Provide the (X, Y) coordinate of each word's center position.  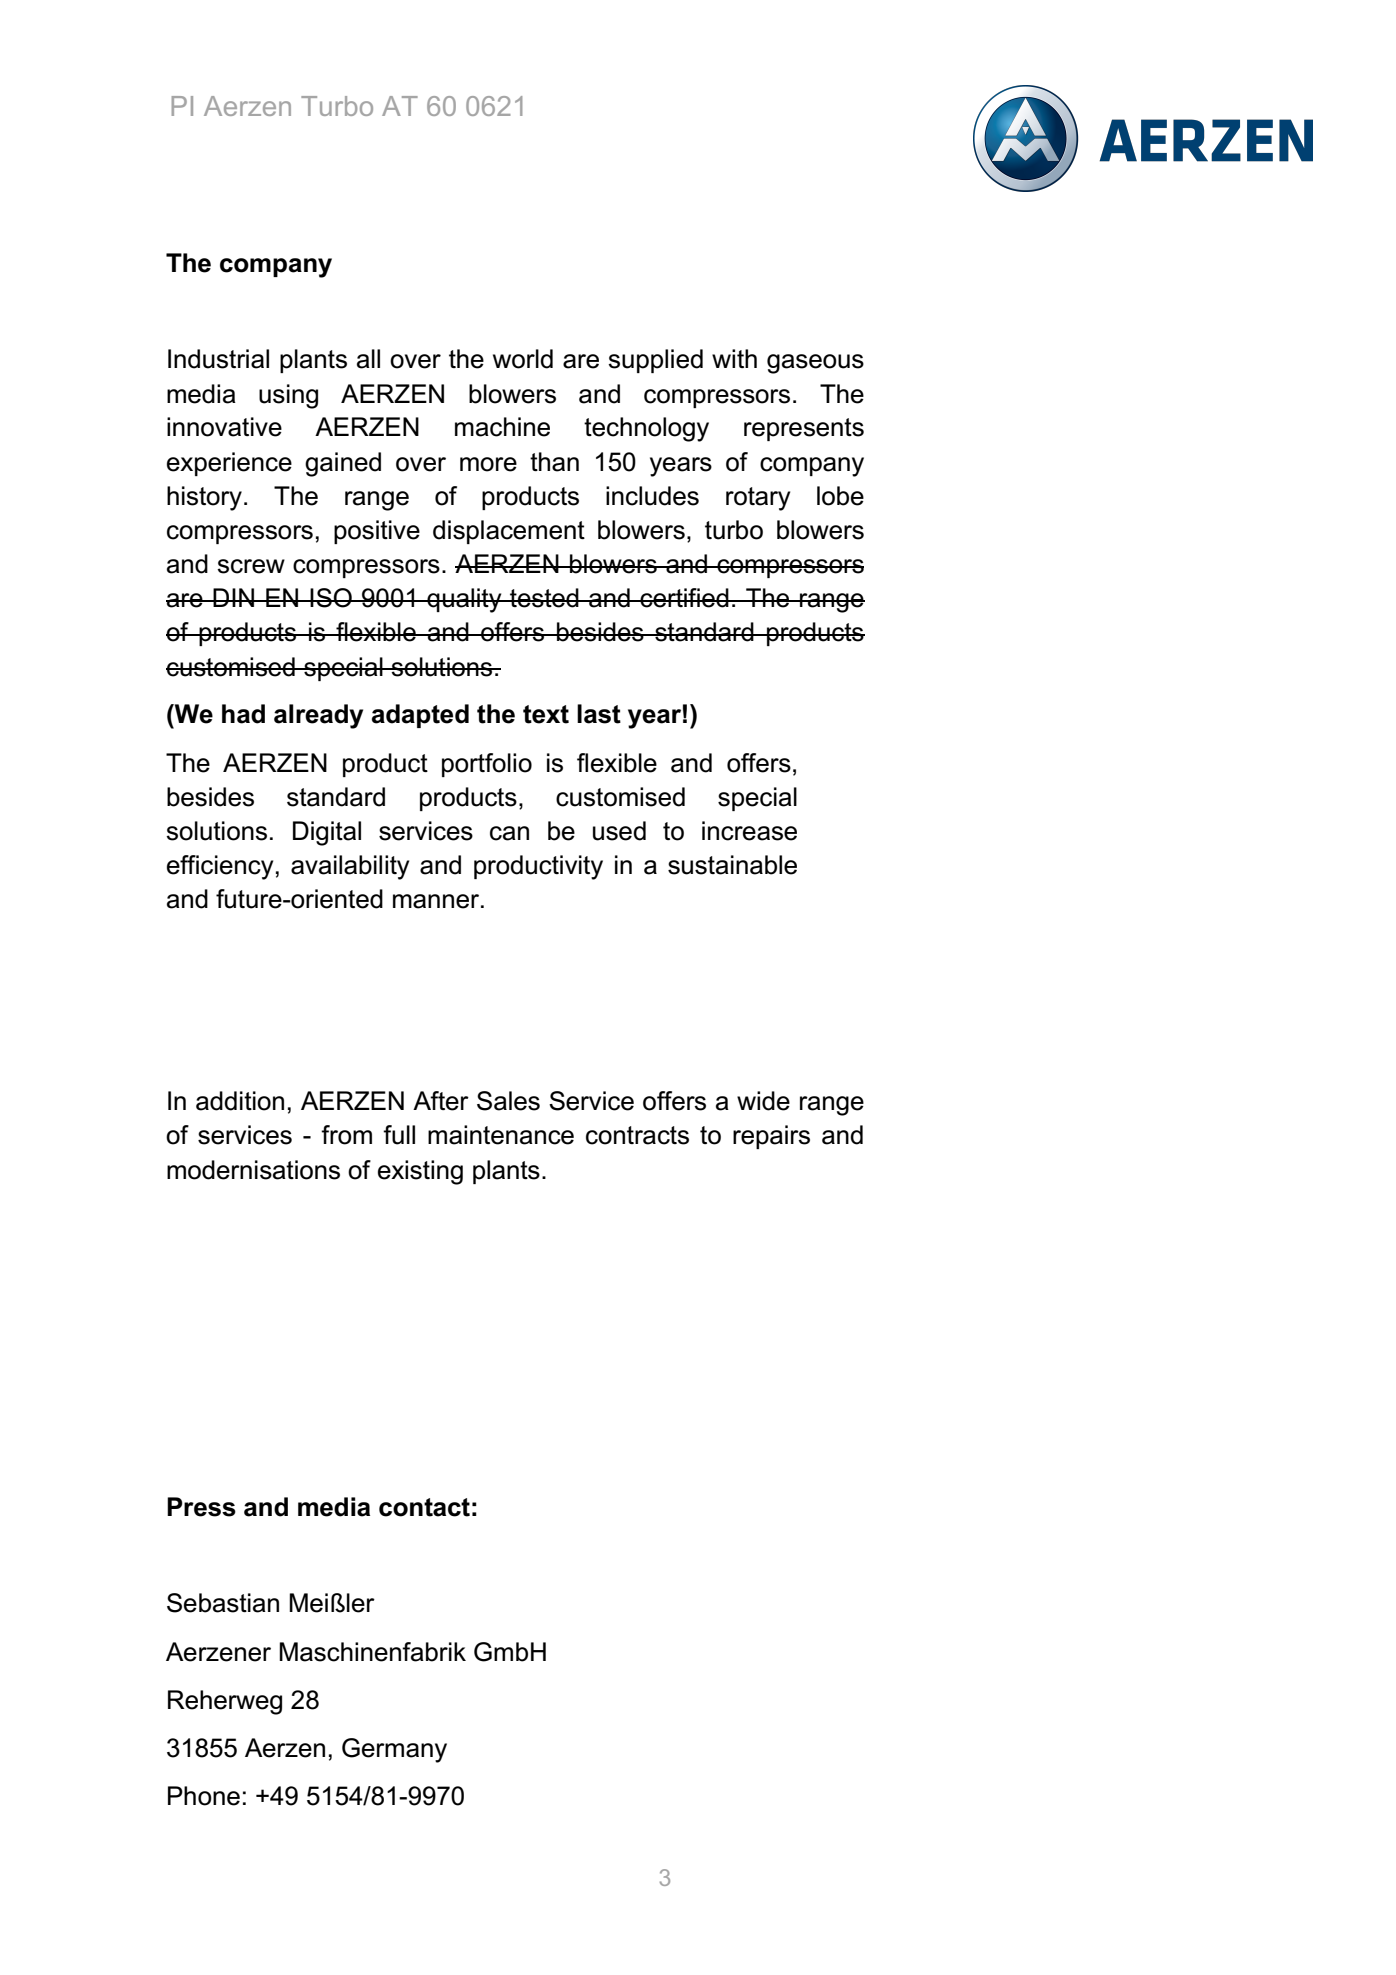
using (288, 396)
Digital (327, 833)
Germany (394, 1750)
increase (749, 831)
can (509, 833)
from (346, 1135)
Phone (204, 1796)
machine (502, 427)
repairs (771, 1137)
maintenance (501, 1135)
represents (804, 429)
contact (424, 1507)
